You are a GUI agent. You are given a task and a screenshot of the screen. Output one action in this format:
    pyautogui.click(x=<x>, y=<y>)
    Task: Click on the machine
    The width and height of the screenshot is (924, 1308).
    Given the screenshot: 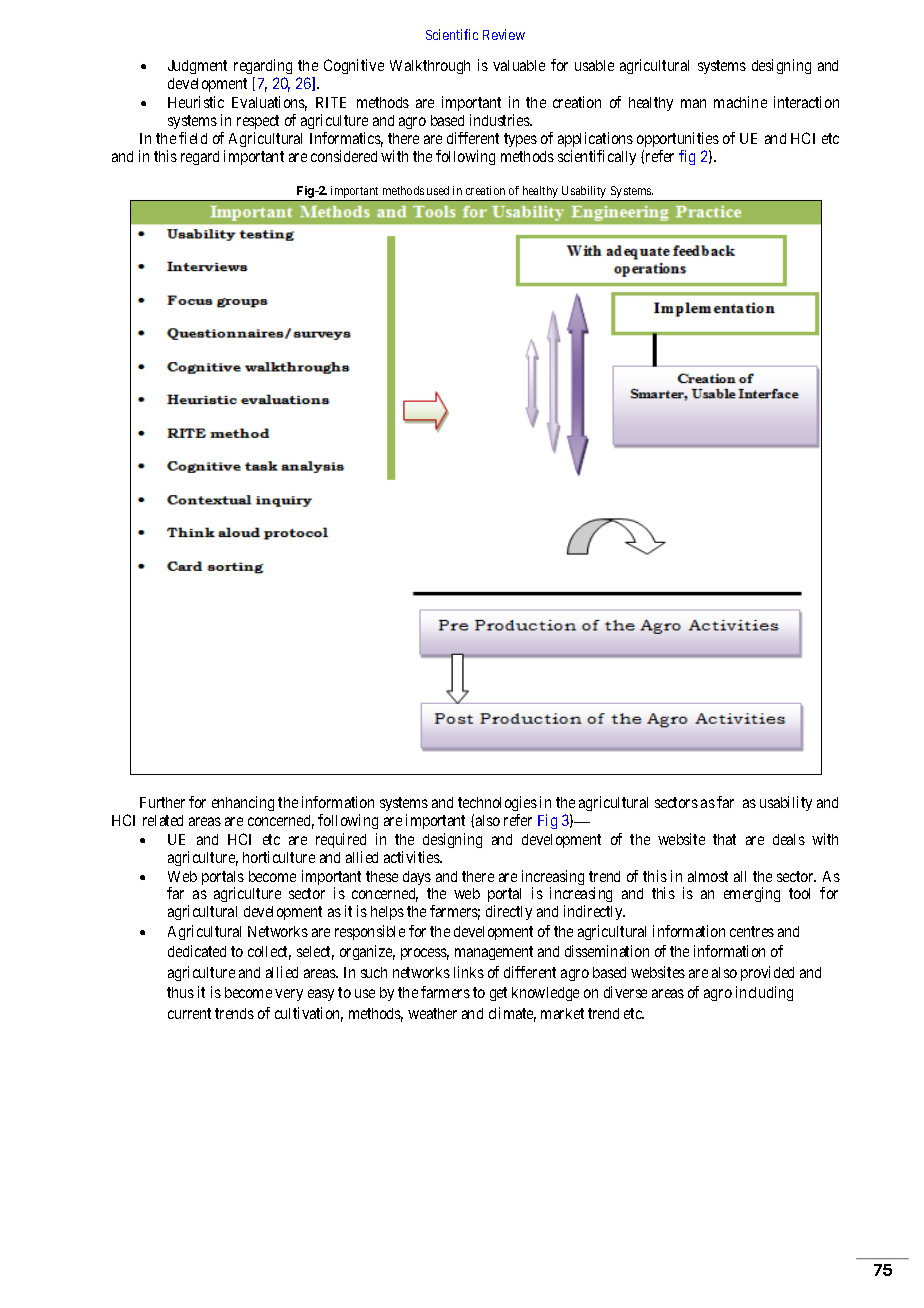 What is the action you would take?
    pyautogui.click(x=740, y=102)
